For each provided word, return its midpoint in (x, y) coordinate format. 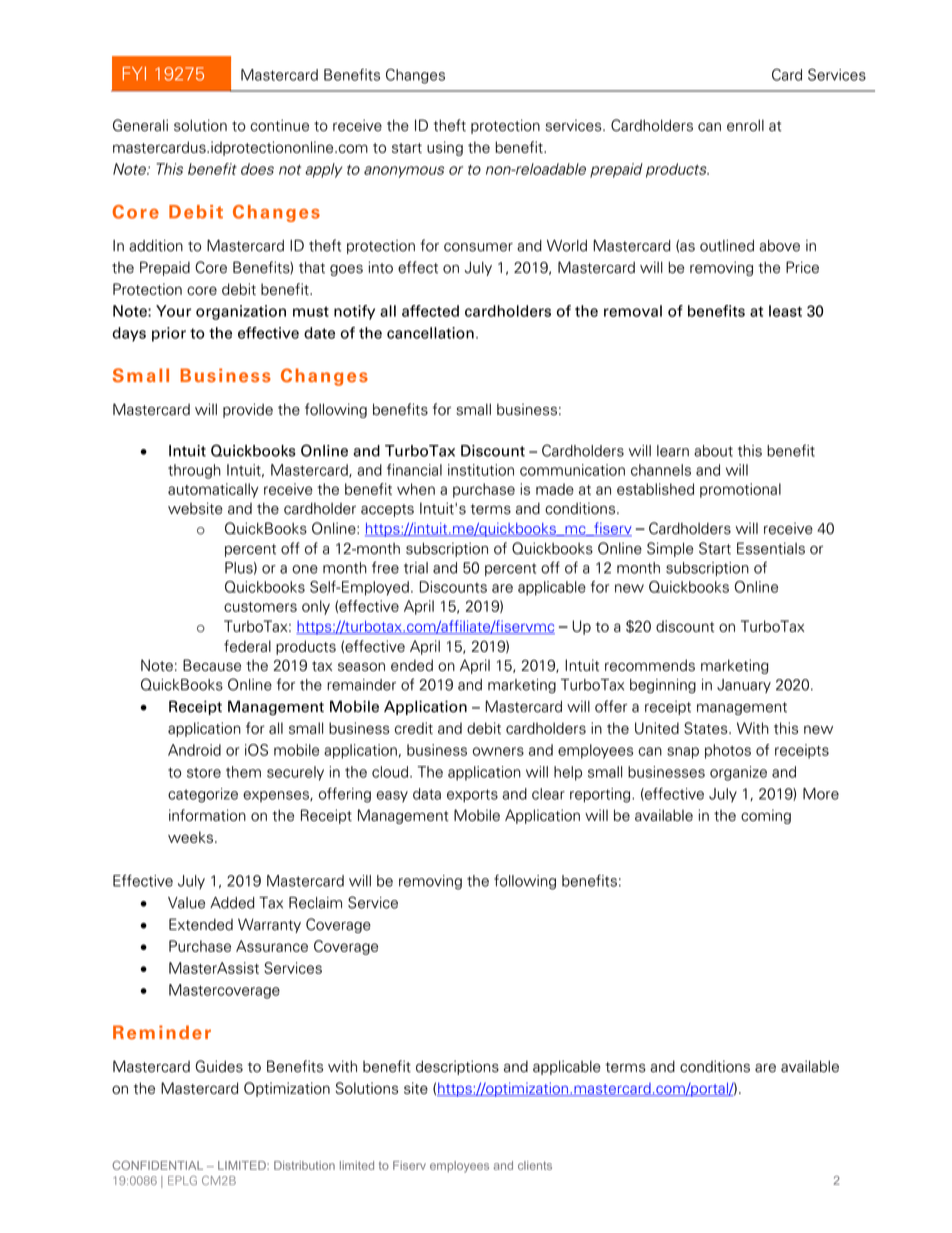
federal (247, 646)
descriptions (457, 1067)
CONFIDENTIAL (157, 1165)
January (744, 686)
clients (535, 1165)
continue (279, 125)
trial (416, 568)
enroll (745, 125)
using (445, 148)
